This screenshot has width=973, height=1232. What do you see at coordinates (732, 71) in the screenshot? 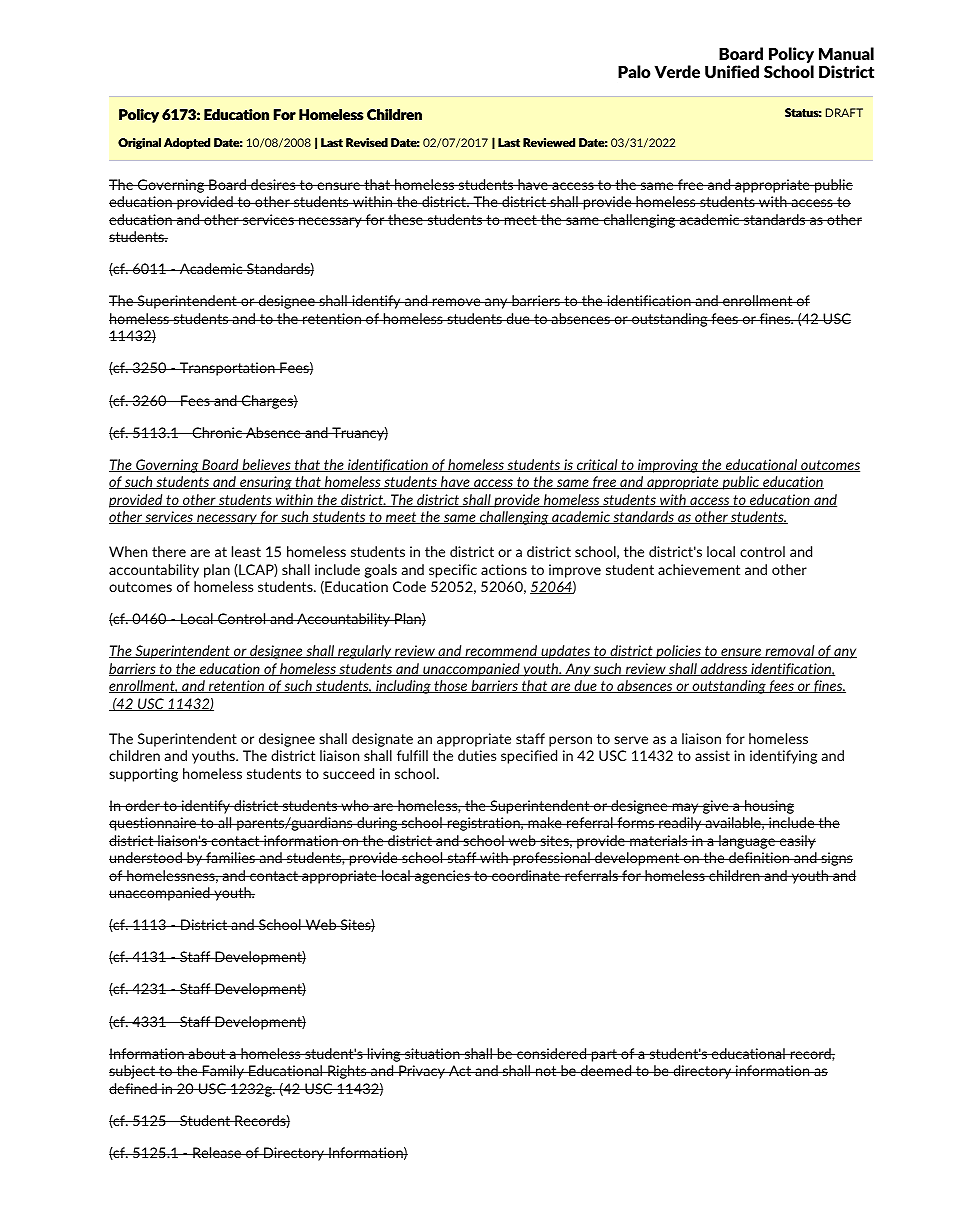
I see `Unified` at bounding box center [732, 71].
